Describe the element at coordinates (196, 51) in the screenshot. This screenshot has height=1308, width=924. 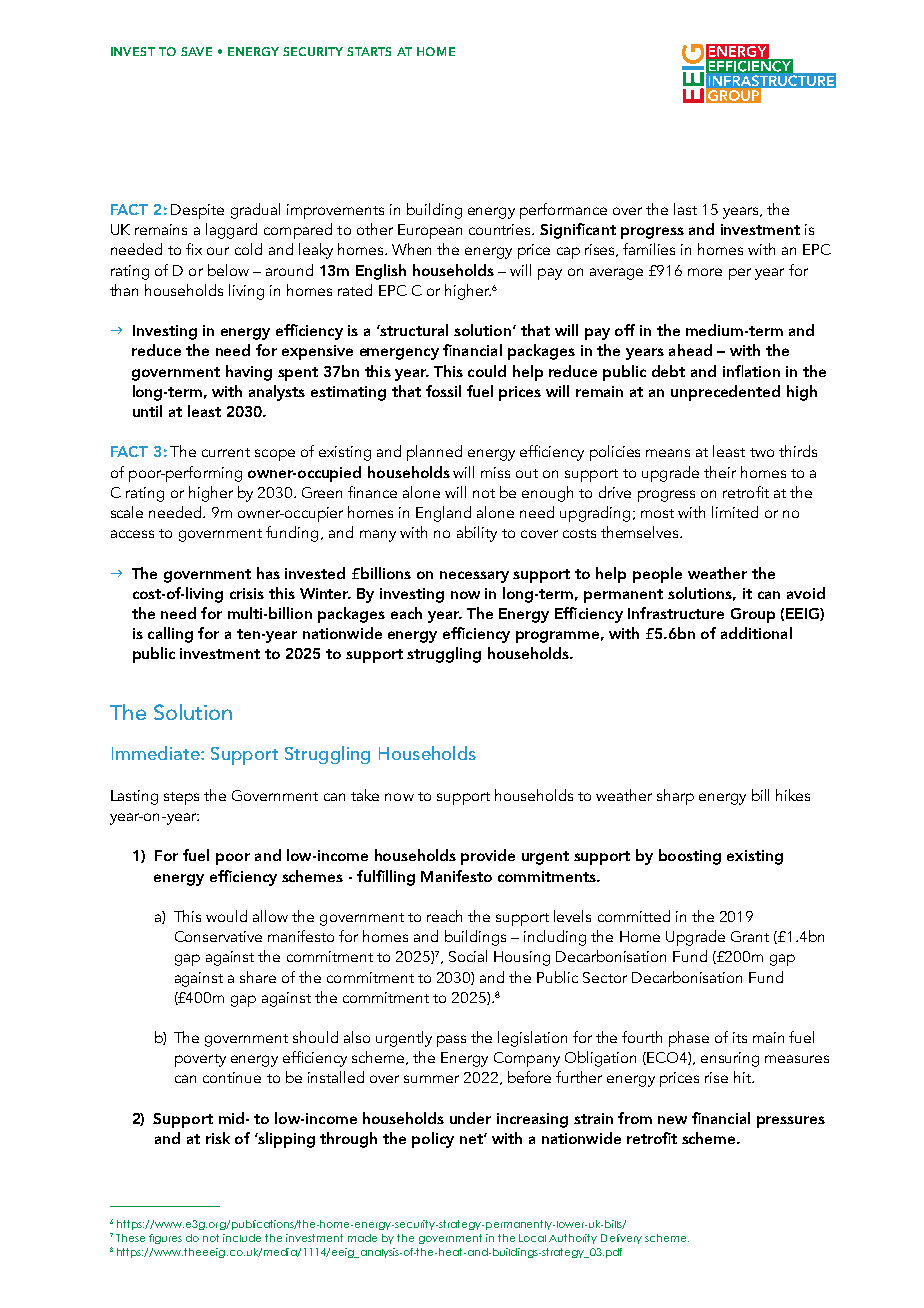
I see `SAVE` at that location.
